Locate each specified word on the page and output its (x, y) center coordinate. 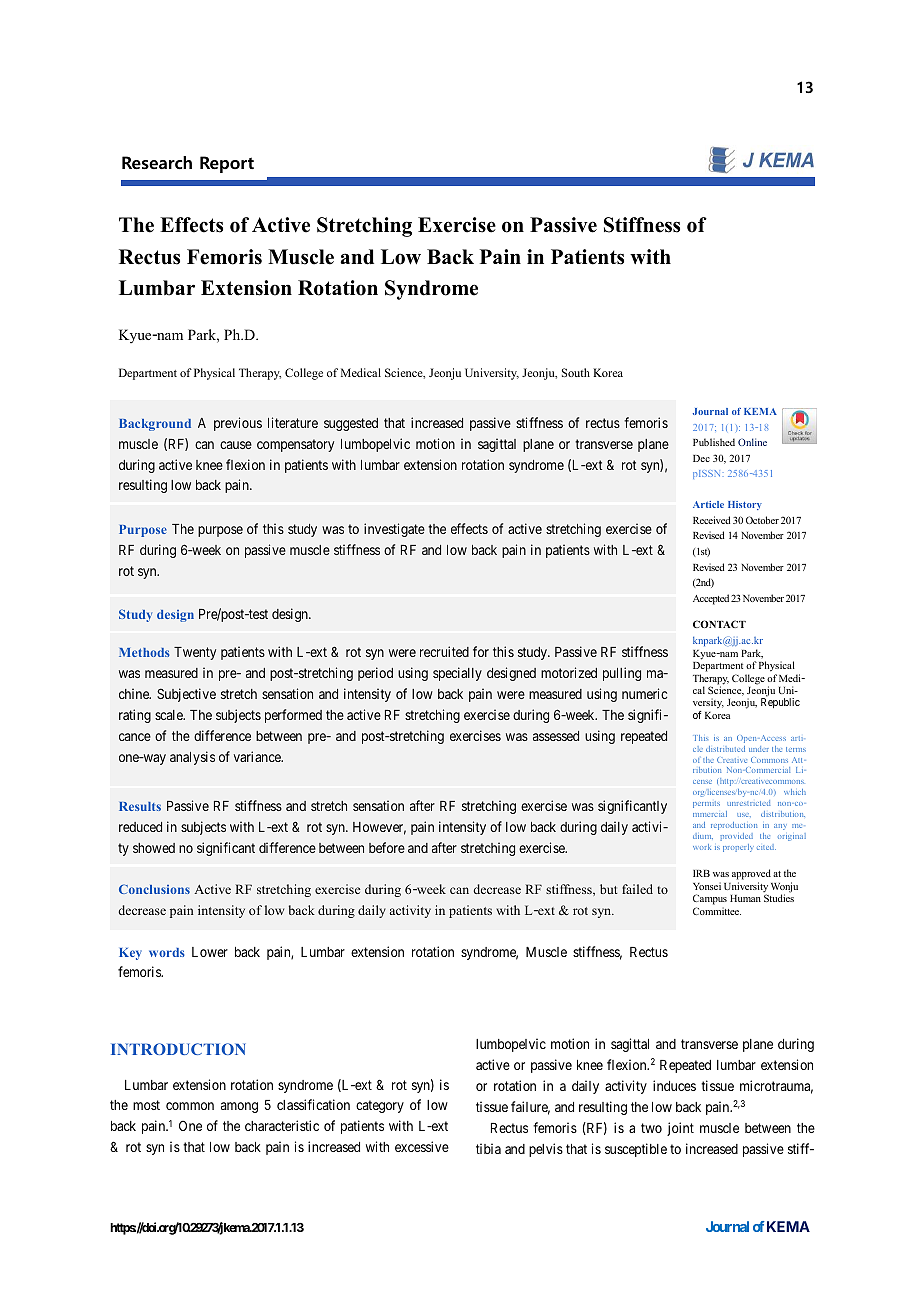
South (576, 372)
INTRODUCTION (178, 1049)
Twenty (195, 653)
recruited (444, 651)
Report (227, 164)
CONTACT (719, 624)
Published (714, 442)
